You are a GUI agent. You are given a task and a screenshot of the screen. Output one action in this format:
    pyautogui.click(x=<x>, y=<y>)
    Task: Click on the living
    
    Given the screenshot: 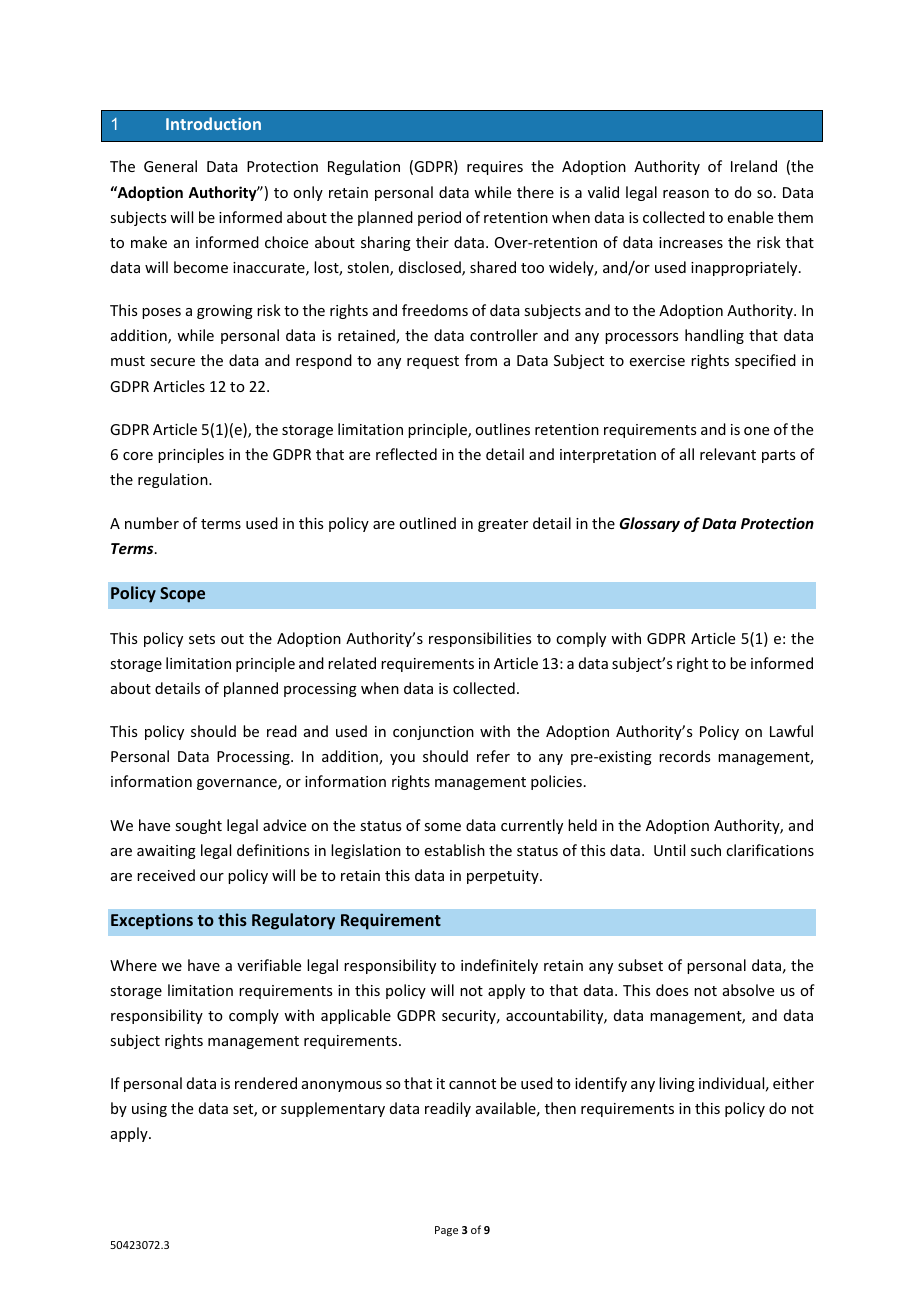 What is the action you would take?
    pyautogui.click(x=677, y=1084)
